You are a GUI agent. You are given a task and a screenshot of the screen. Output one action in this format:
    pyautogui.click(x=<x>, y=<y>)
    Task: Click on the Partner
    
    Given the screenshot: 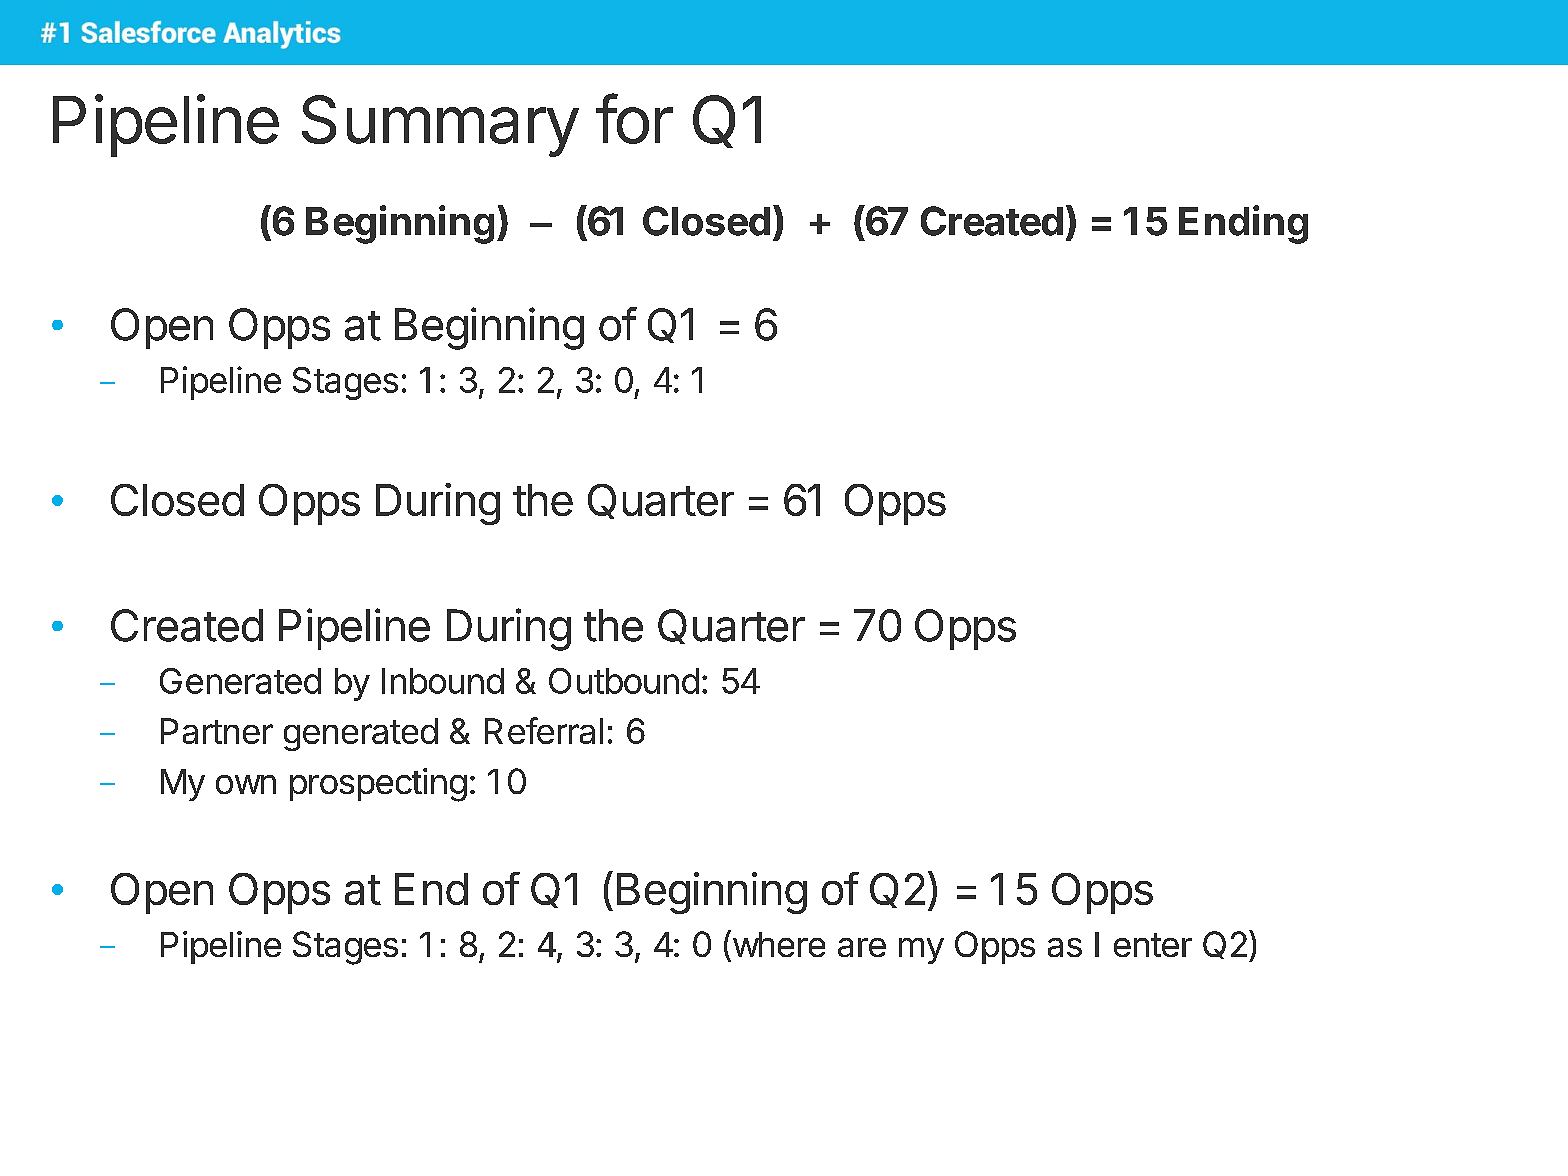 What is the action you would take?
    pyautogui.click(x=217, y=731)
